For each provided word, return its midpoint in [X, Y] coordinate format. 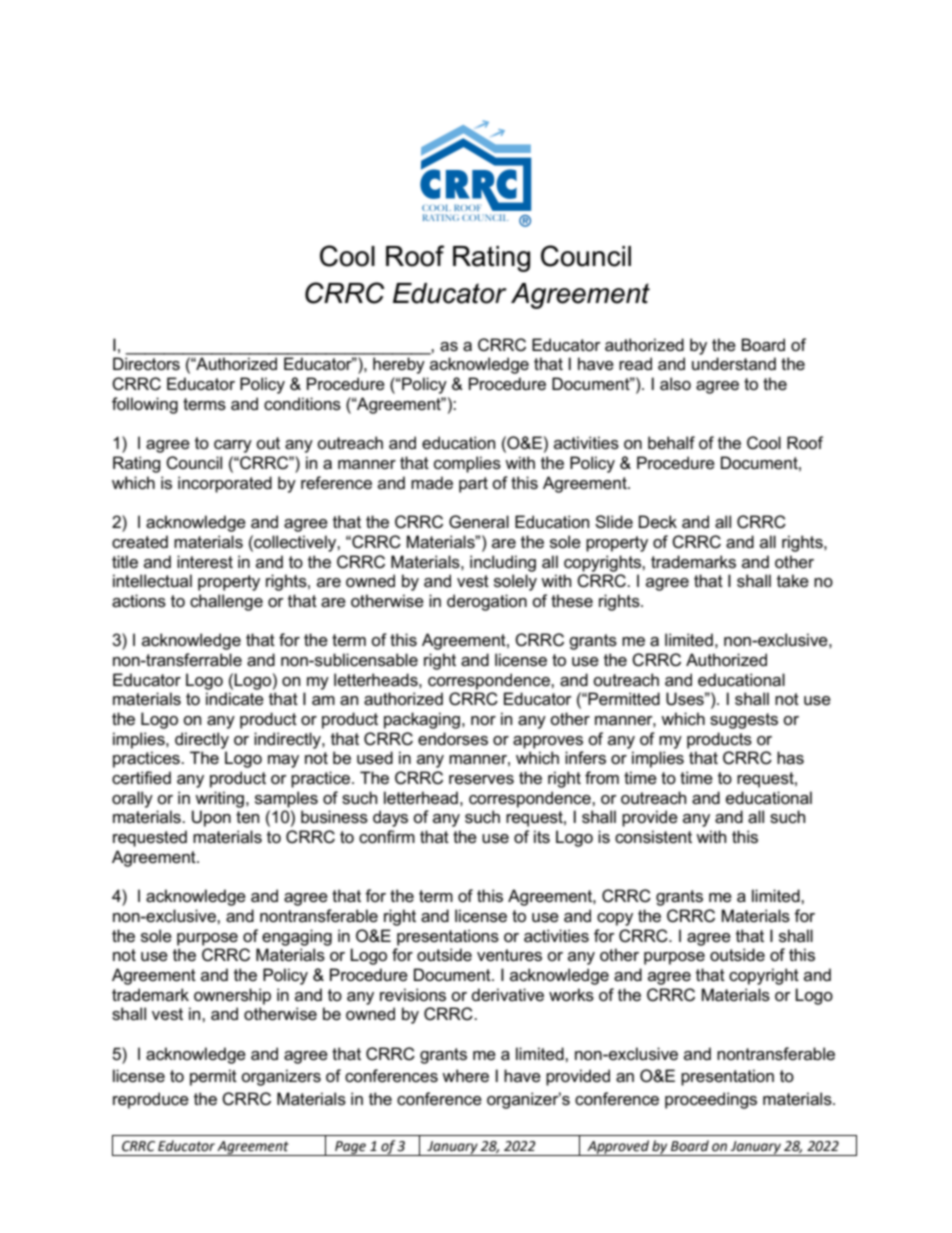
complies [467, 464]
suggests [744, 721]
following [145, 405]
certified [141, 778]
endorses [453, 739]
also [675, 384]
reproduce [151, 1100]
